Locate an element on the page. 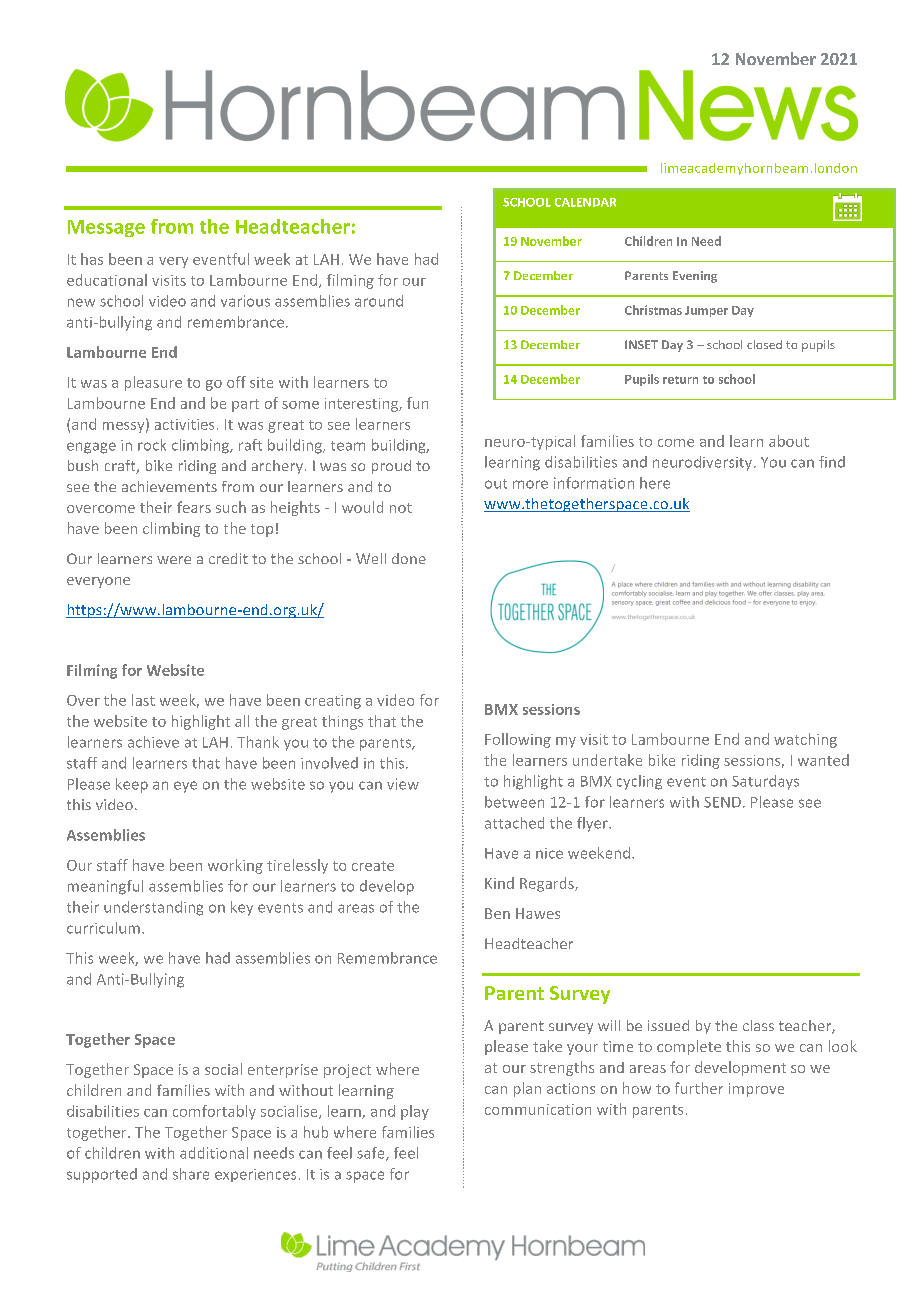 This page has width=924, height=1309. were is located at coordinates (174, 560).
